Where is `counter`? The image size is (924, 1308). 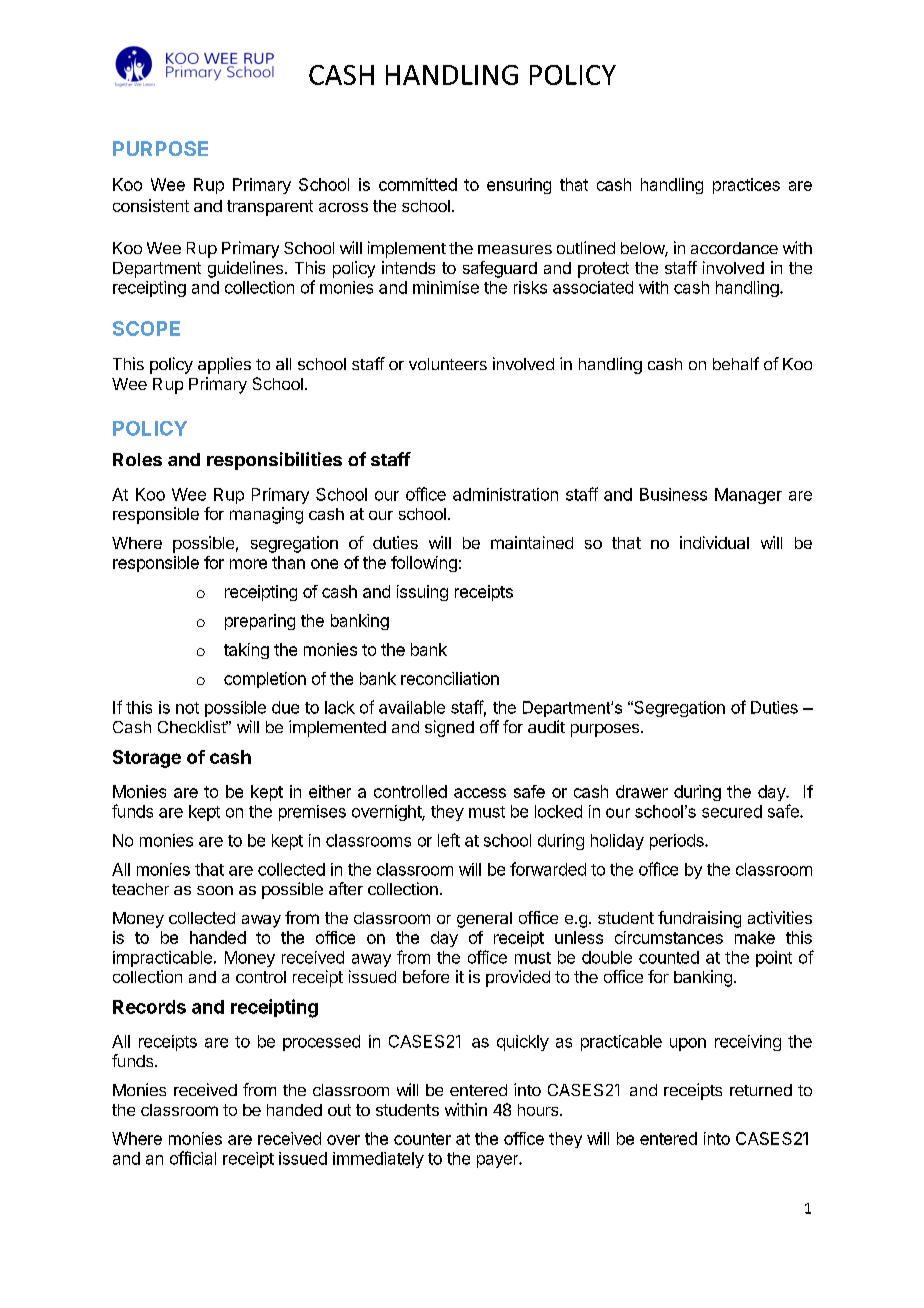 counter is located at coordinates (422, 1139).
